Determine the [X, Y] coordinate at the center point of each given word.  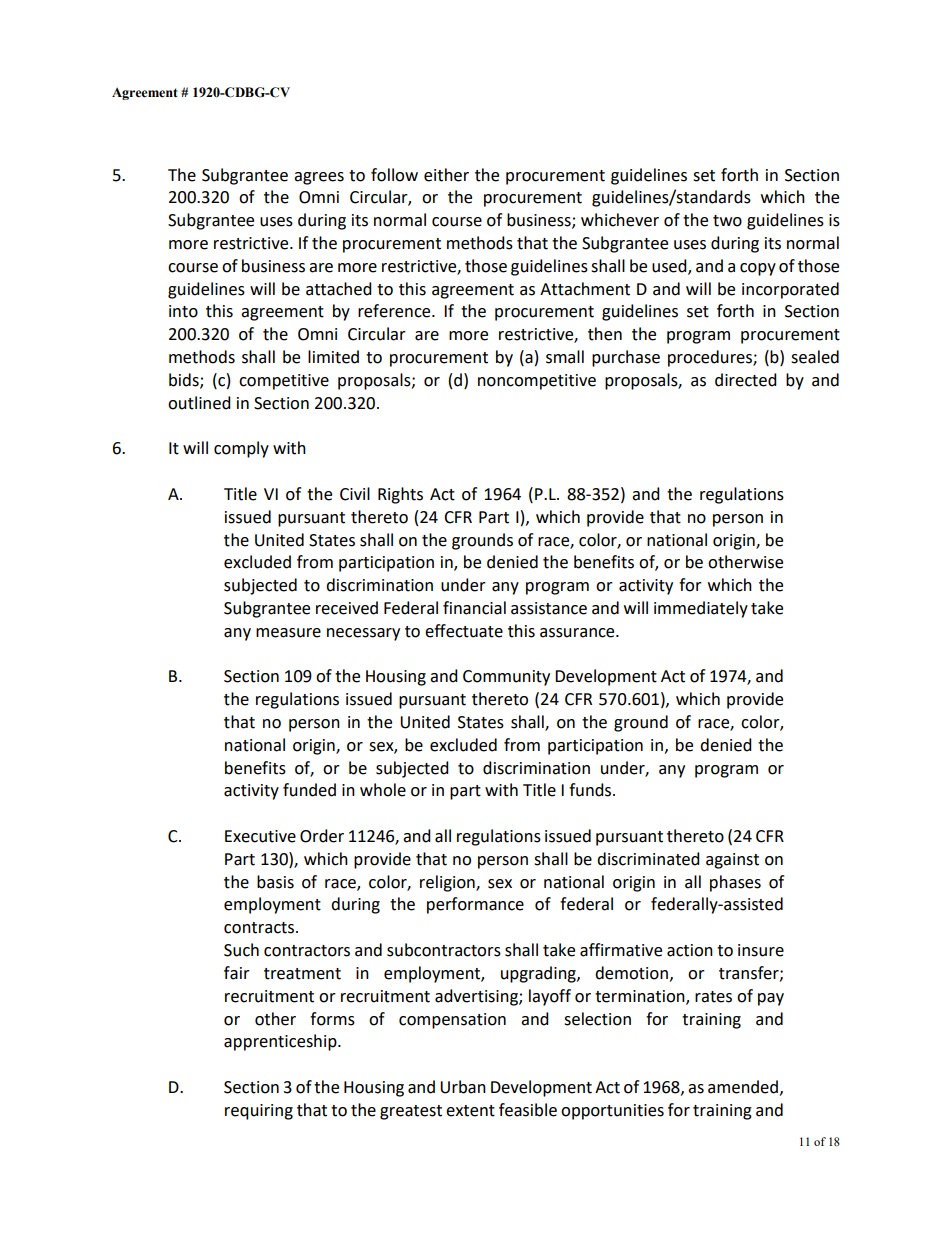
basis [275, 882]
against [732, 861]
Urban [463, 1087]
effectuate [464, 631]
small [565, 357]
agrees [319, 178]
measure [288, 633]
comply [241, 449]
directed [746, 380]
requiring [259, 1112]
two [727, 221]
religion [448, 883]
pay [771, 999]
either [446, 175]
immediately [701, 609]
